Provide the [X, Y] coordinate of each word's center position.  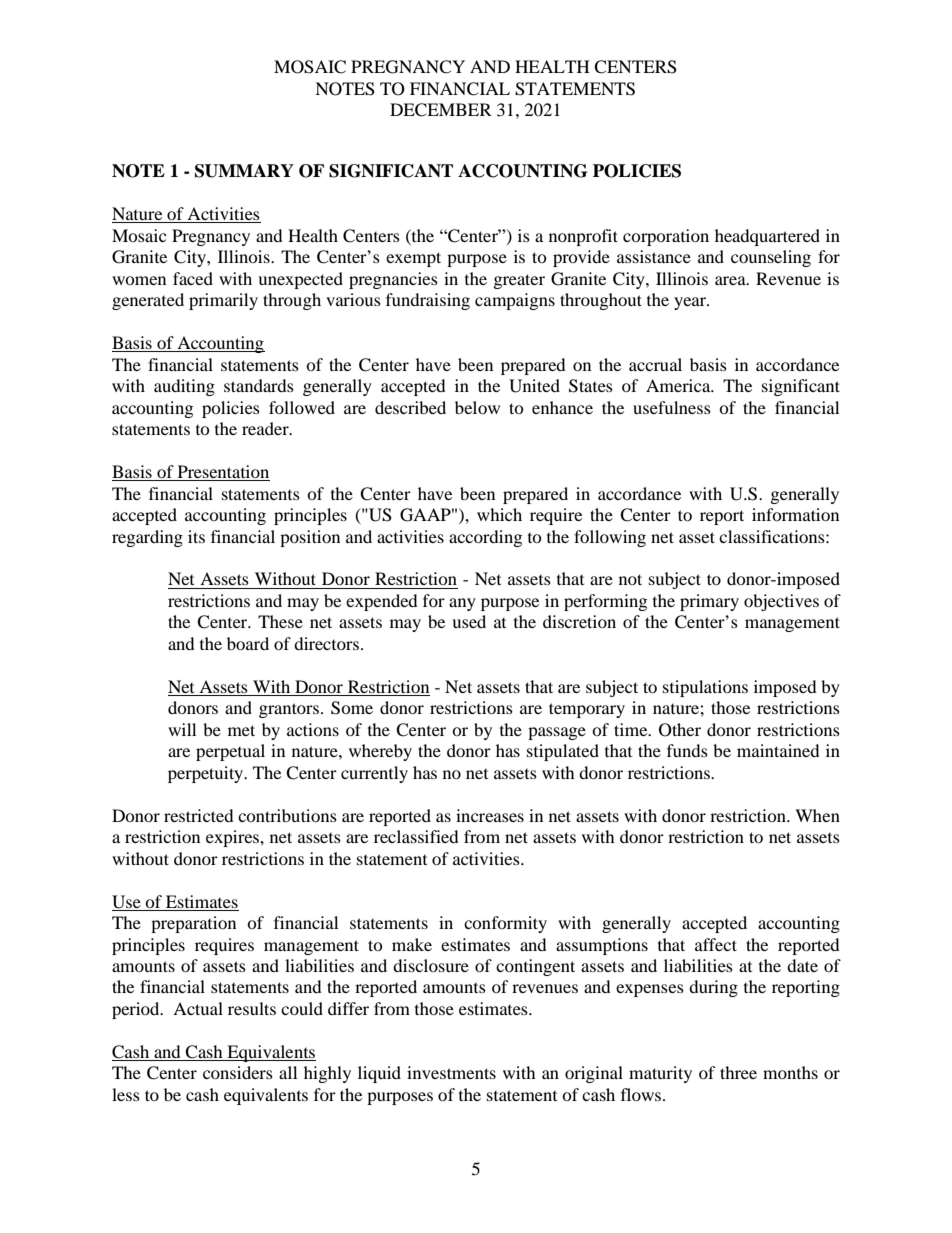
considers [238, 1072]
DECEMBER [441, 110]
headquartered [767, 237]
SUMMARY [244, 171]
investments [451, 1072]
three [738, 1072]
